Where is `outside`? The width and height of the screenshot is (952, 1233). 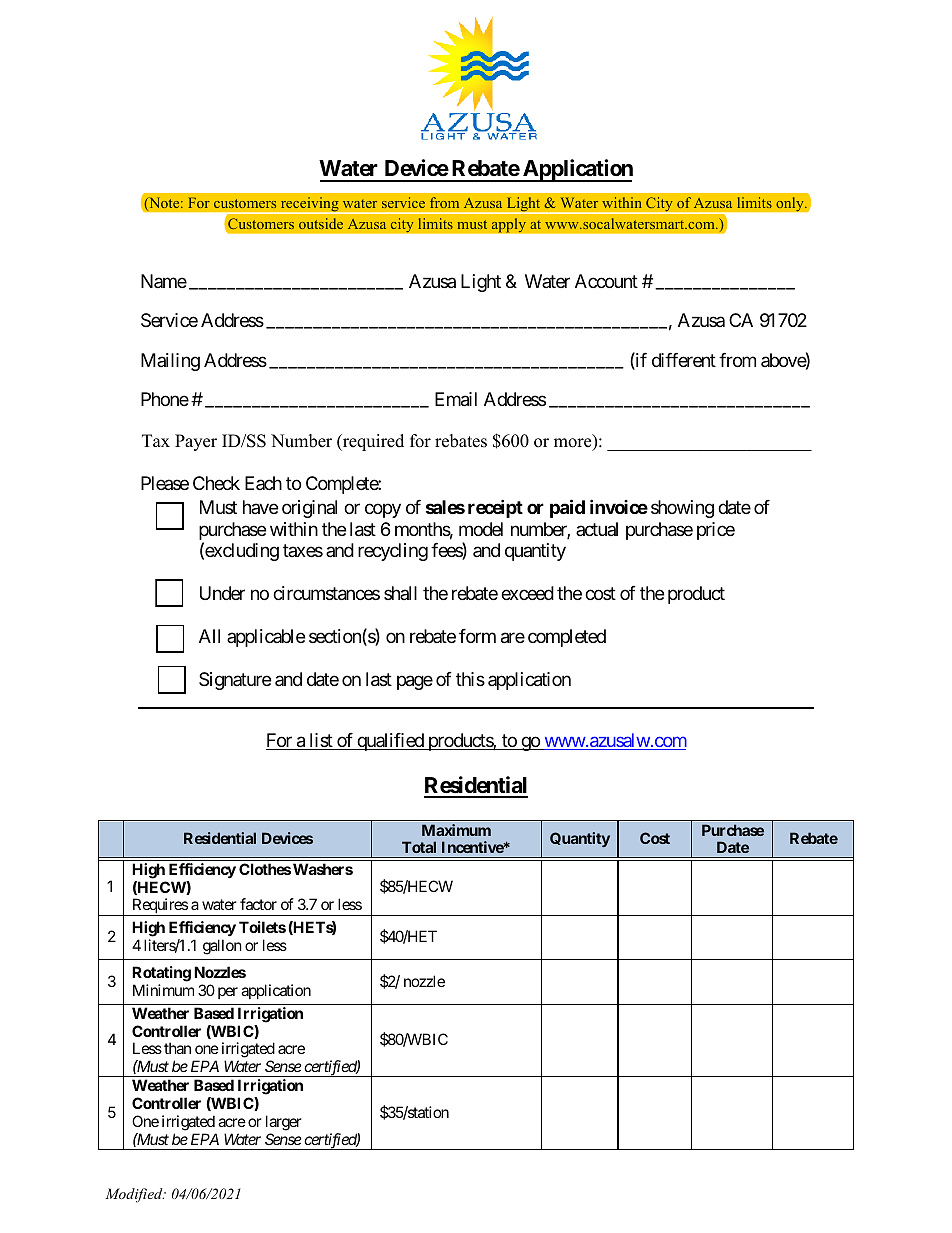
outside is located at coordinates (321, 223).
